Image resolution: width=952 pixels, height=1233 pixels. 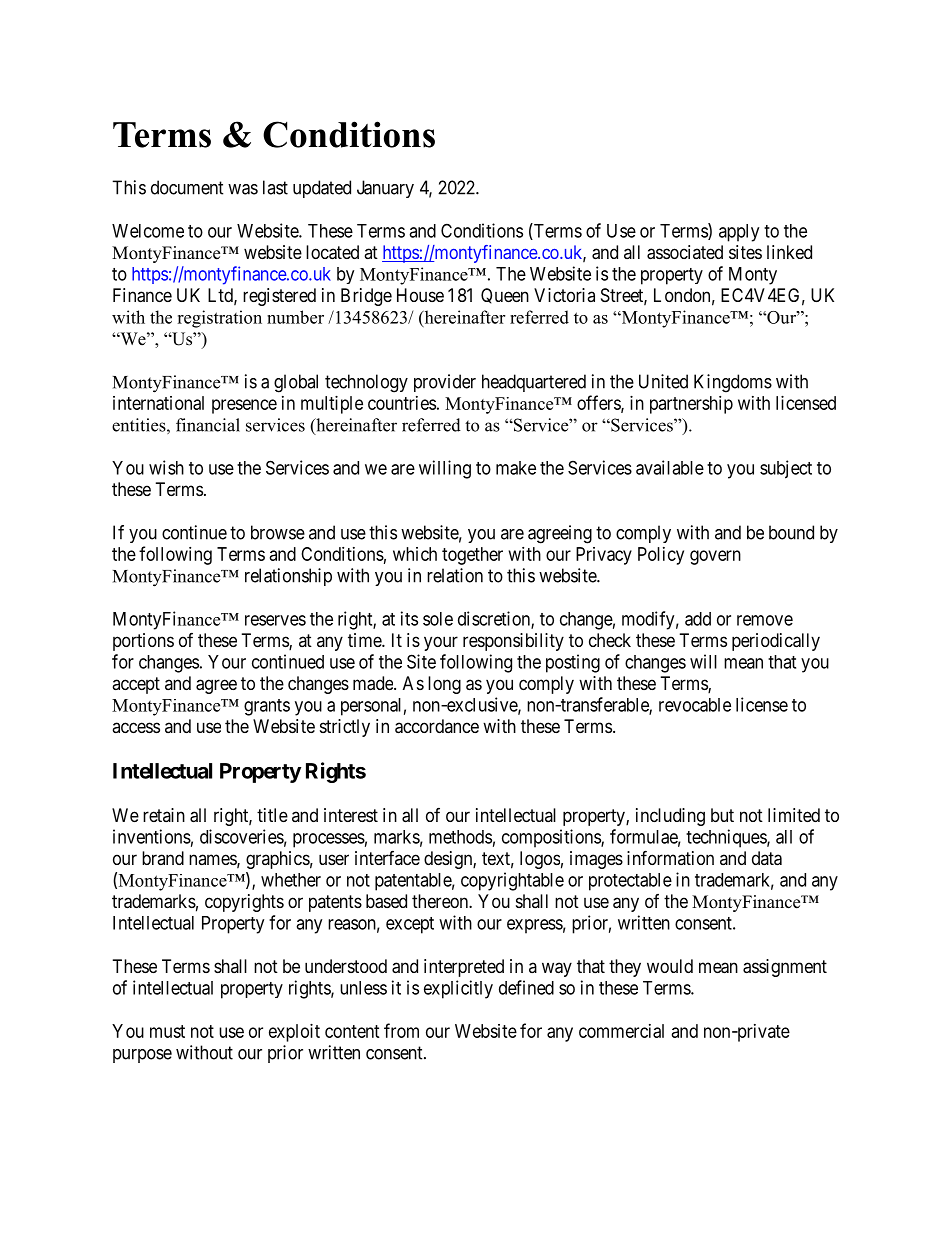 What do you see at coordinates (621, 1031) in the page?
I see `commercial` at bounding box center [621, 1031].
